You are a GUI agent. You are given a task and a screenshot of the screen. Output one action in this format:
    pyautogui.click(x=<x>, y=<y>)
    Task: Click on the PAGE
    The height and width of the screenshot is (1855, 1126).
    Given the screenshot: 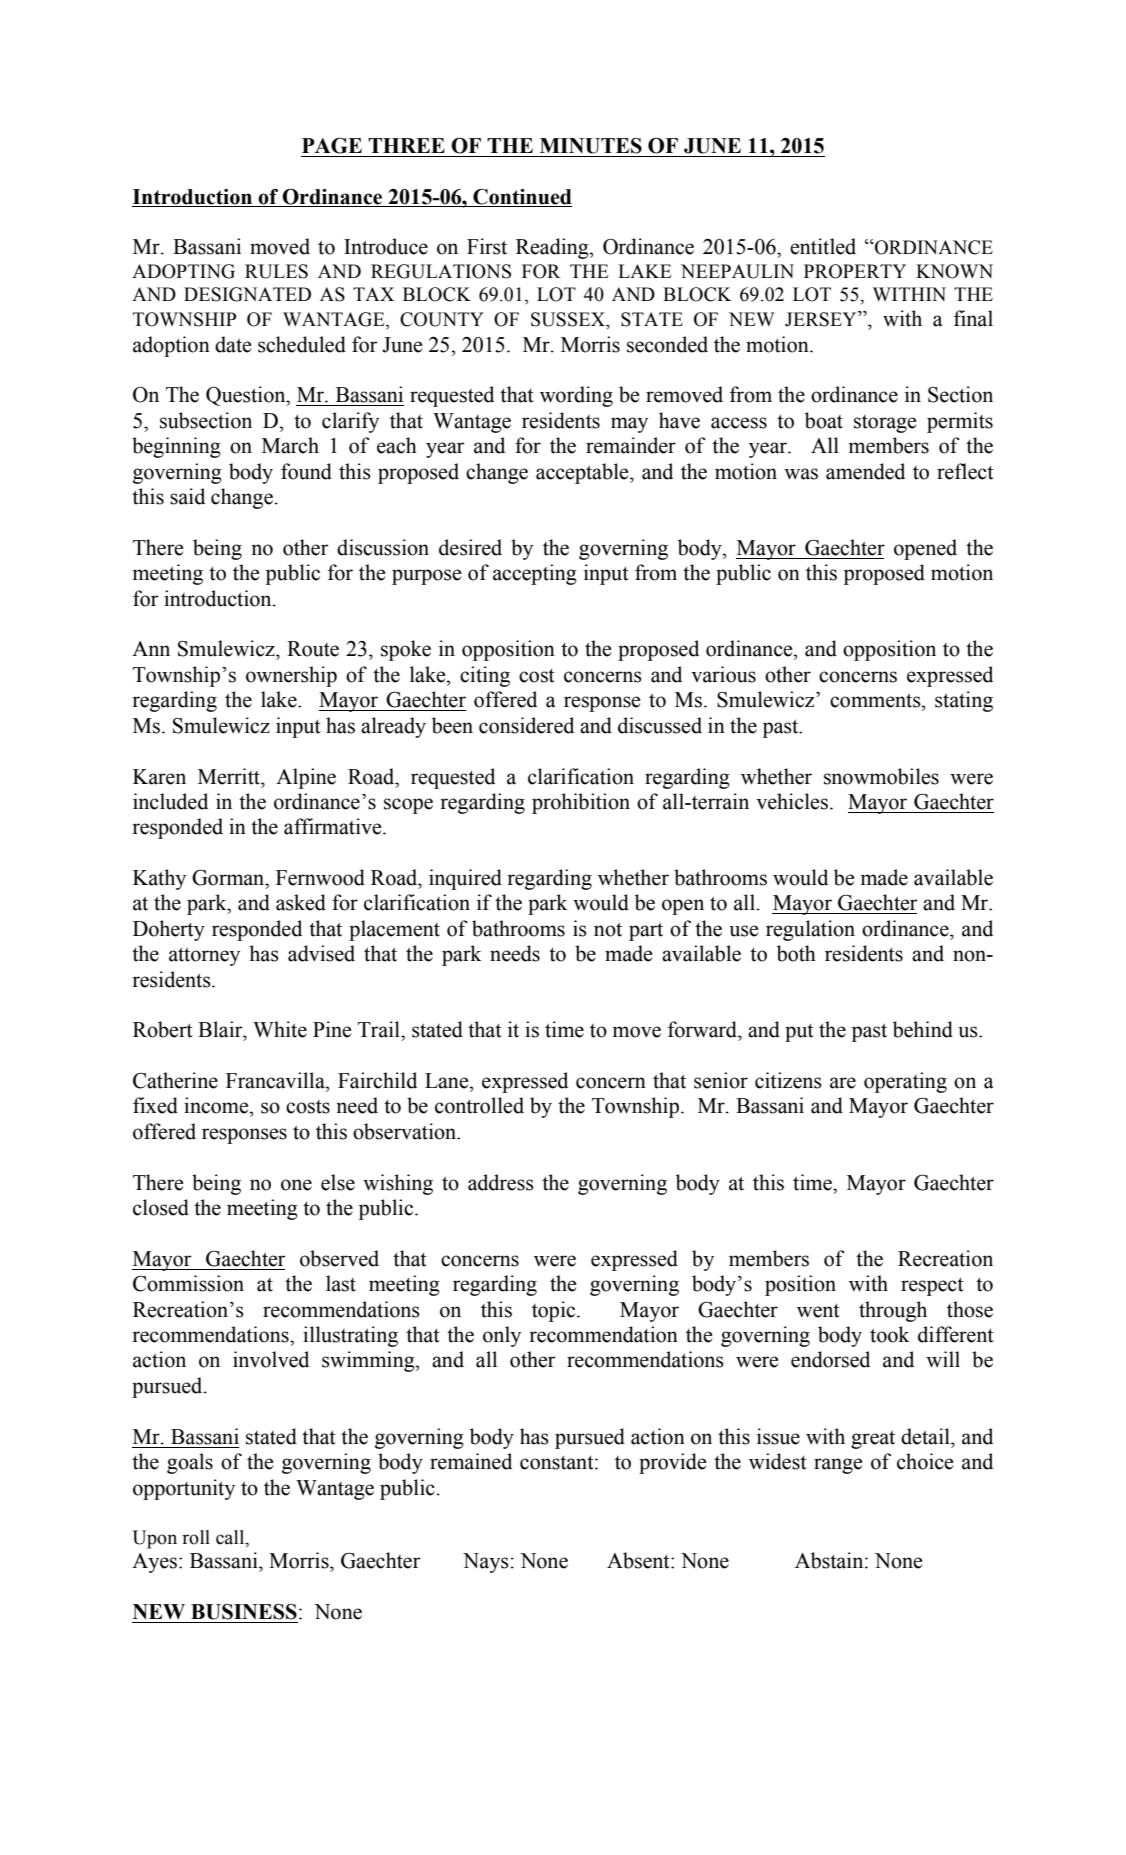 What is the action you would take?
    pyautogui.click(x=332, y=146)
